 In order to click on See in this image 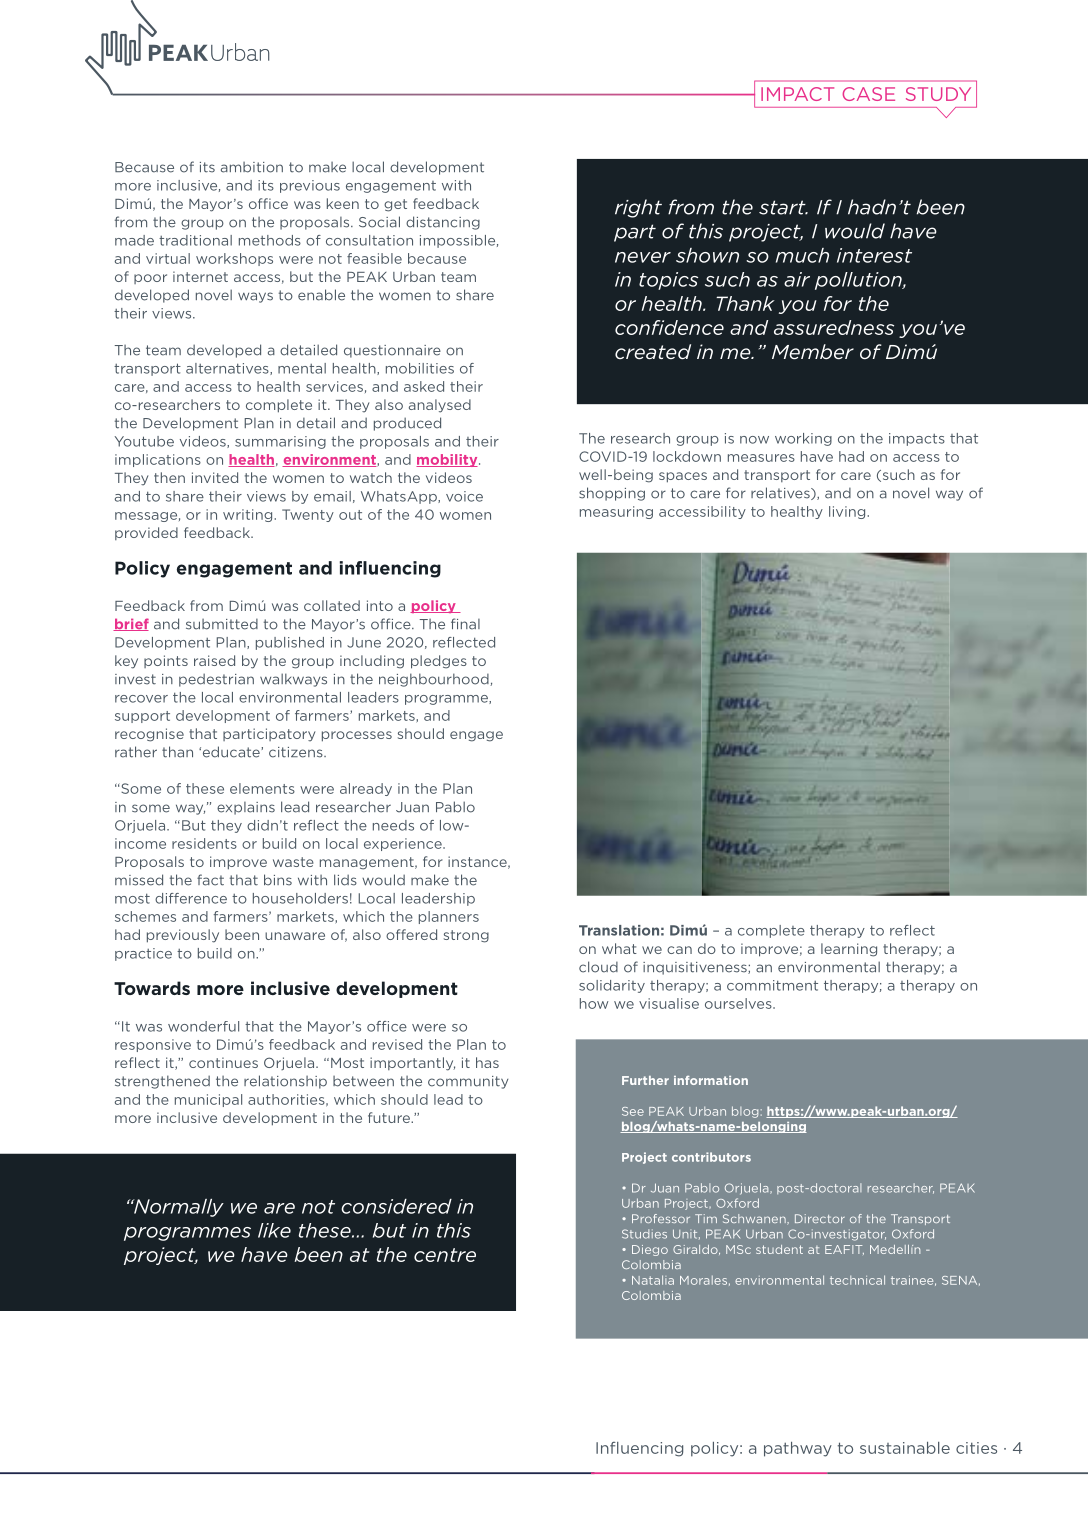, I will do `click(633, 1111)`.
